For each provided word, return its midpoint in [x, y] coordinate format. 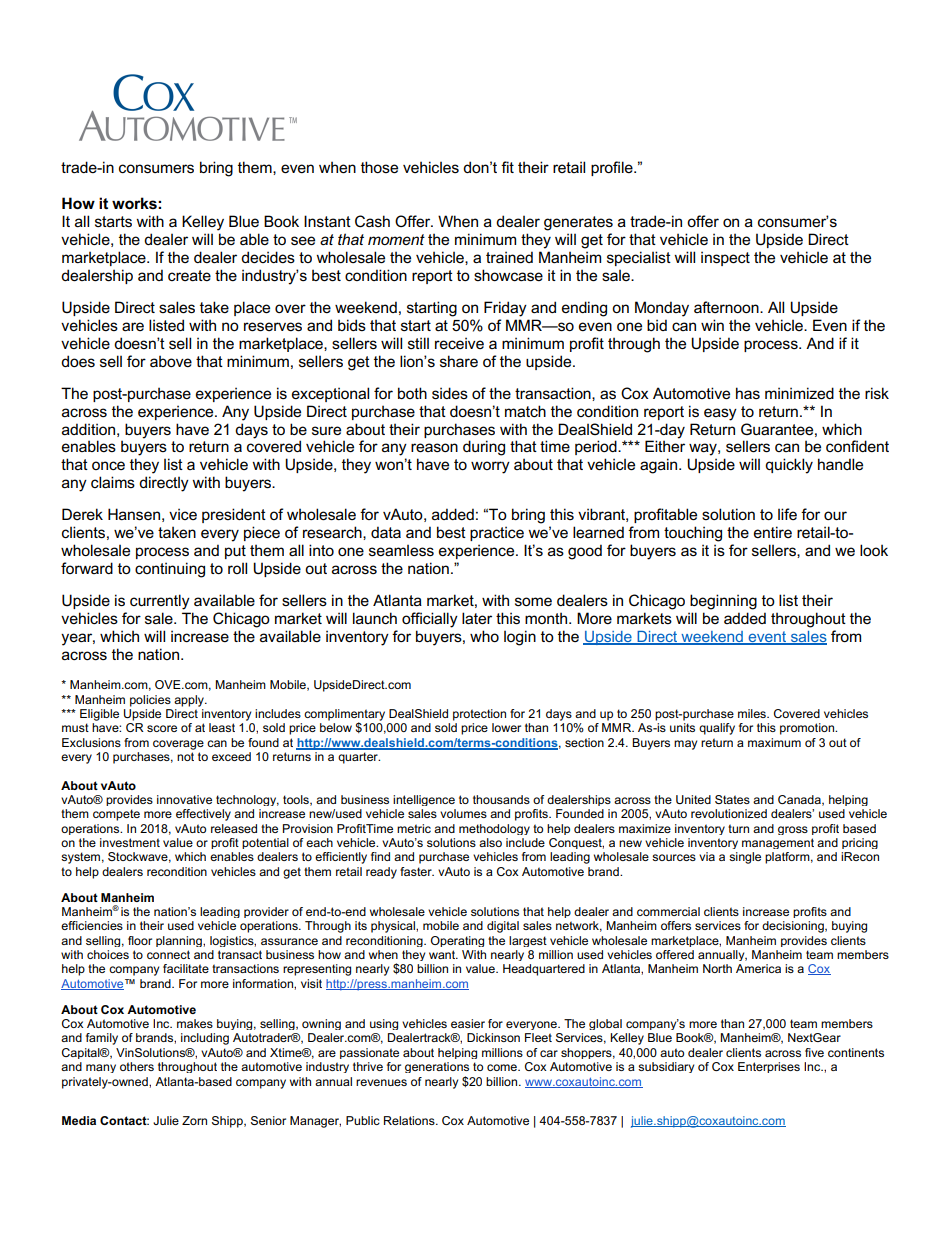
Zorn [194, 1120]
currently [160, 602]
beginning [723, 602]
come [503, 1067]
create [189, 275]
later [477, 618]
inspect [725, 258]
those [379, 167]
